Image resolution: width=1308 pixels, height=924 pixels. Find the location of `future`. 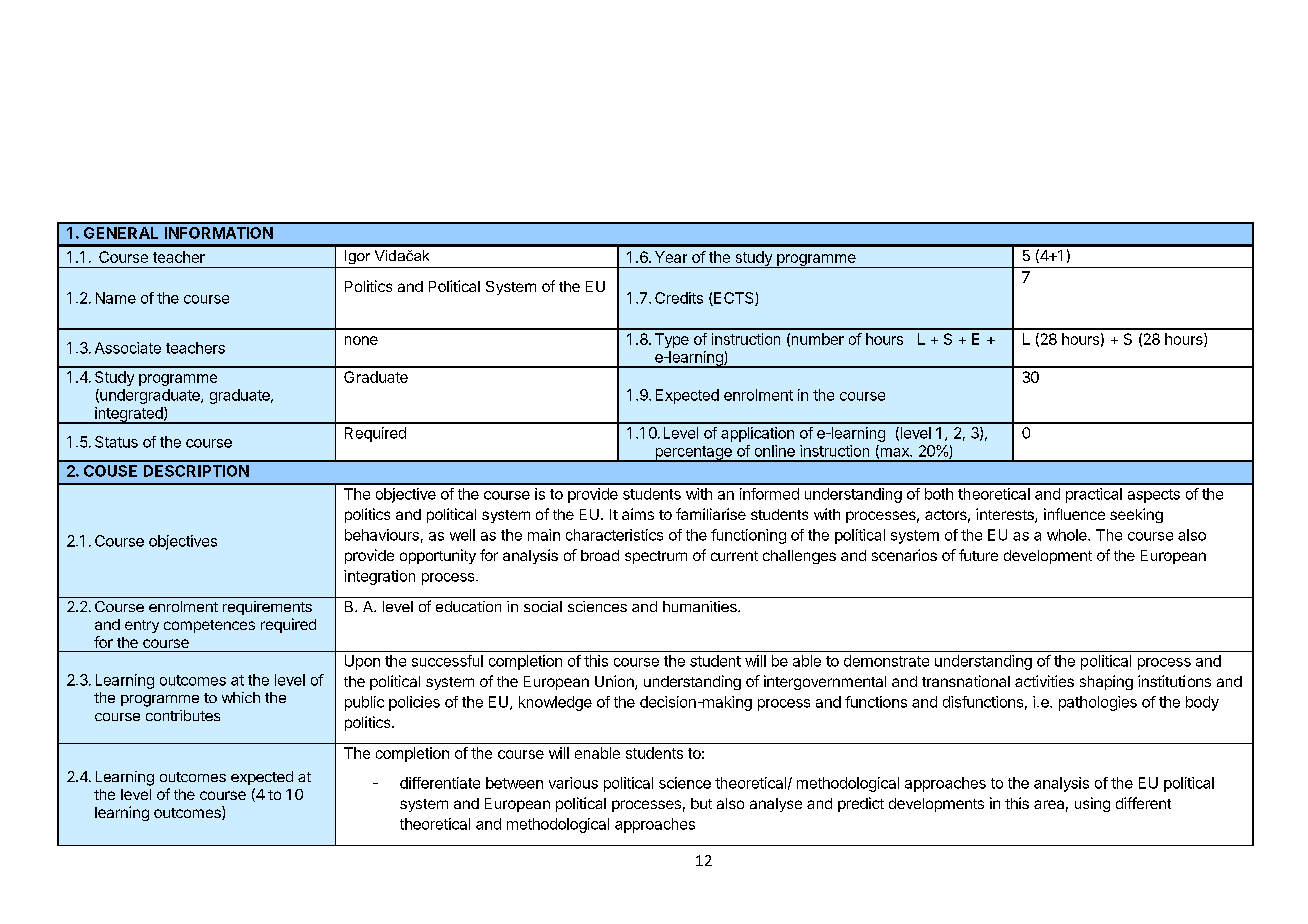

future is located at coordinates (978, 555).
